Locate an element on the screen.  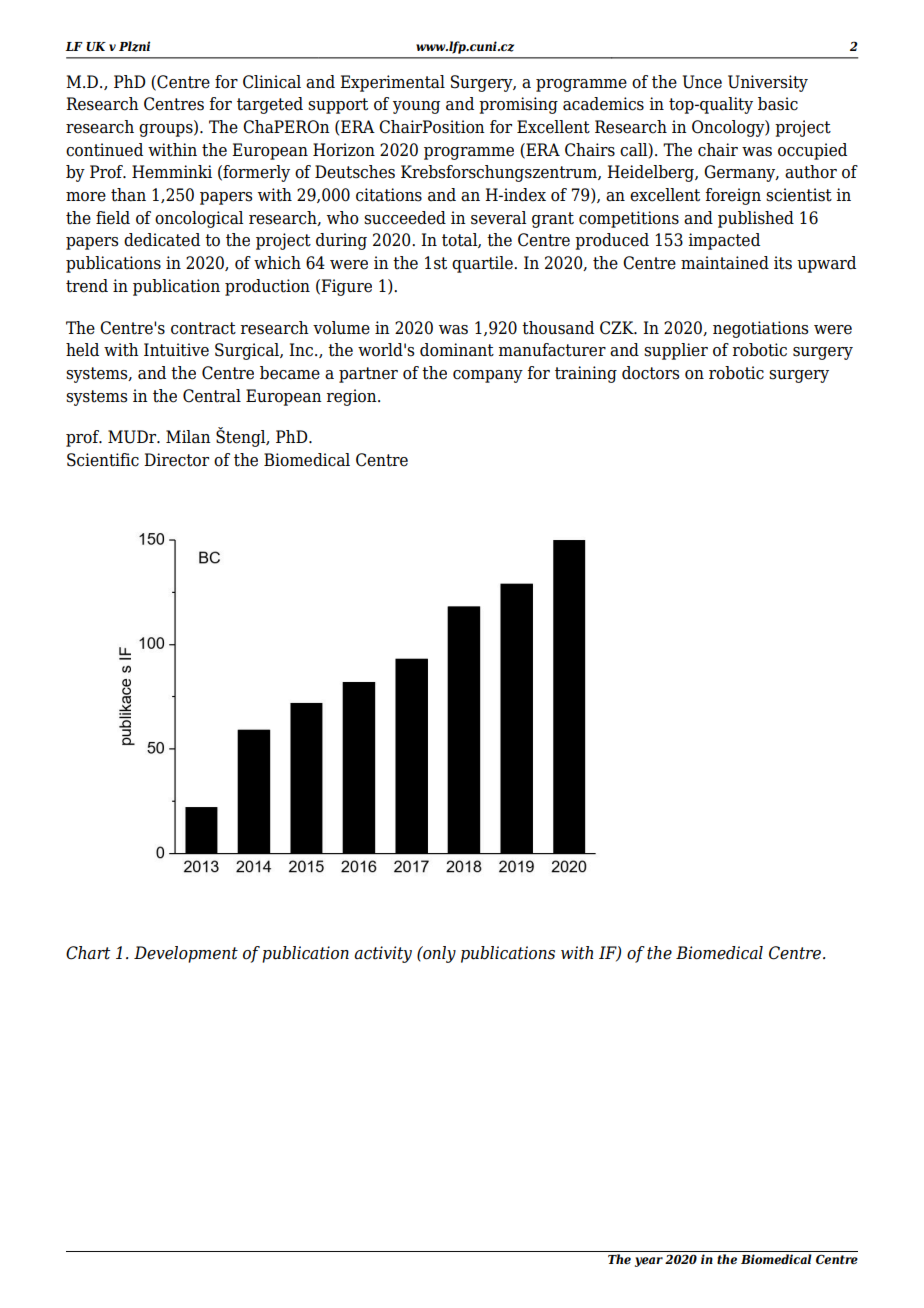
continued is located at coordinates (104, 150).
